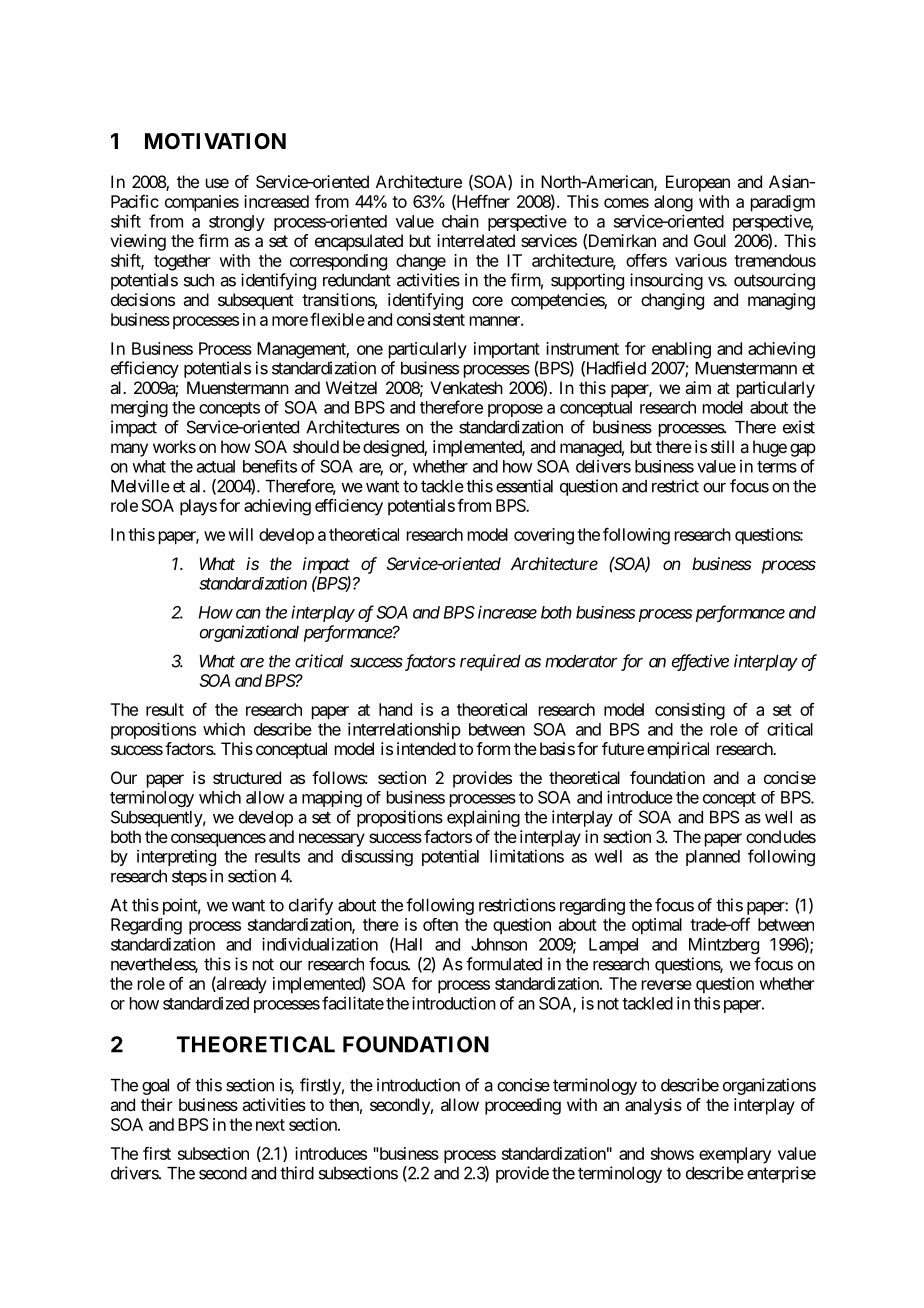 This image has width=924, height=1308. What do you see at coordinates (735, 1155) in the image?
I see `exemplary` at bounding box center [735, 1155].
